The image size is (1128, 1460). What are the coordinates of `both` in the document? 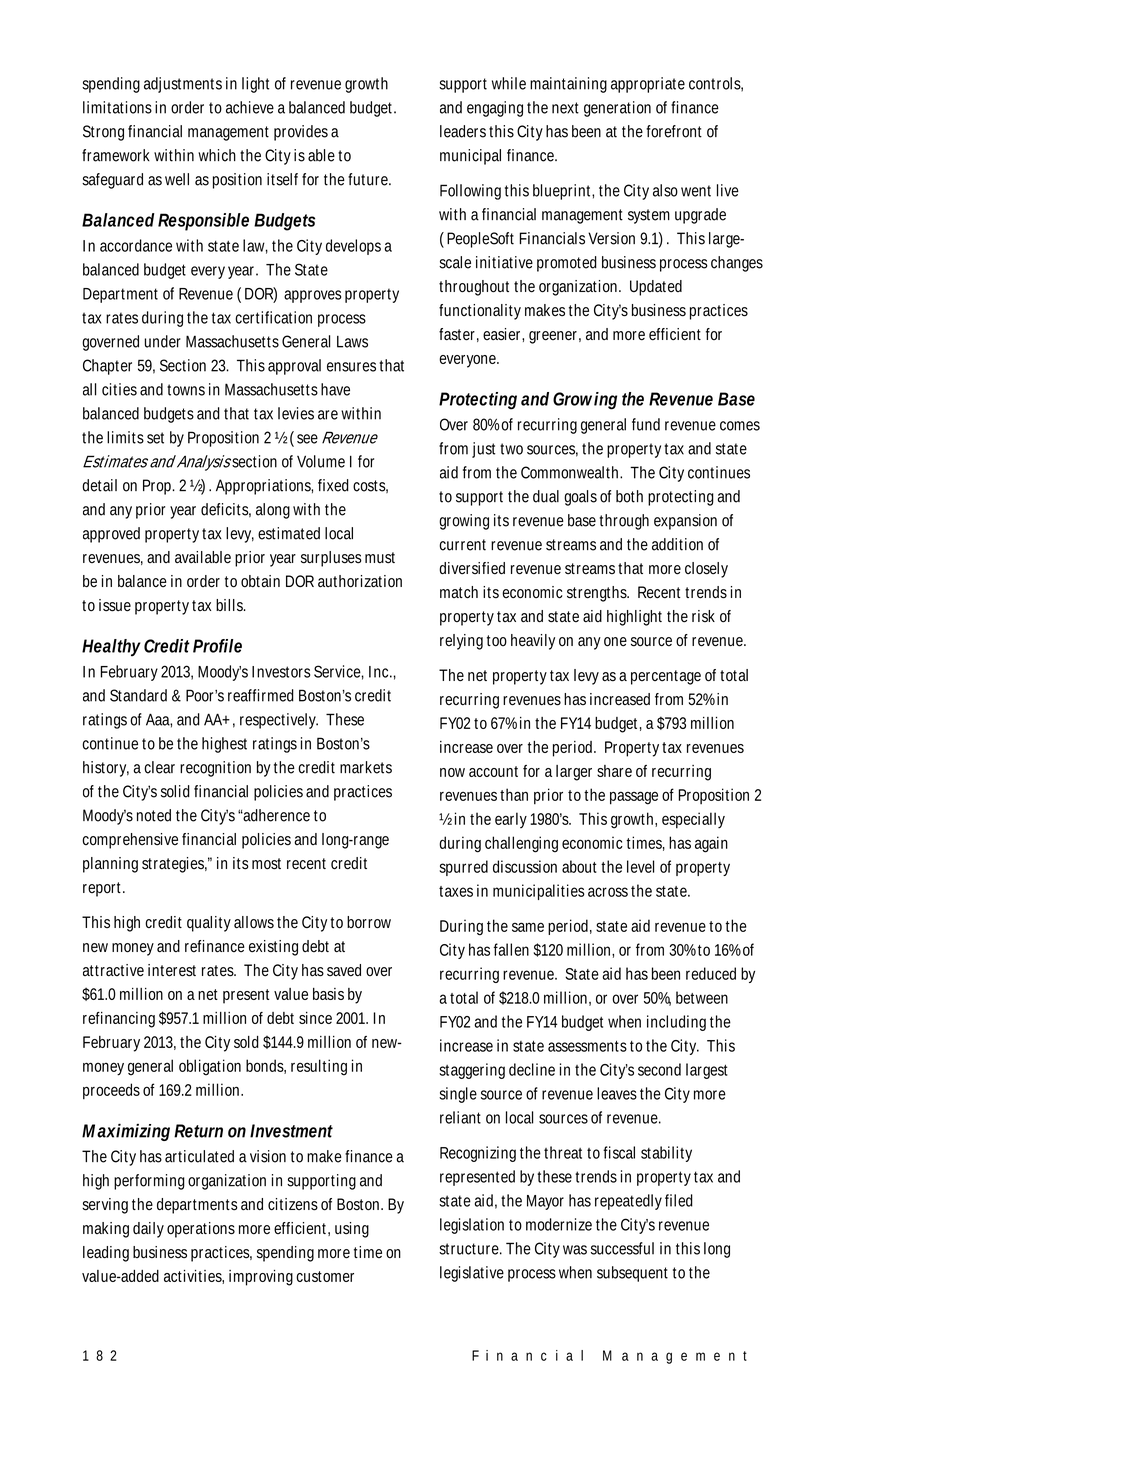 It's located at (629, 496).
